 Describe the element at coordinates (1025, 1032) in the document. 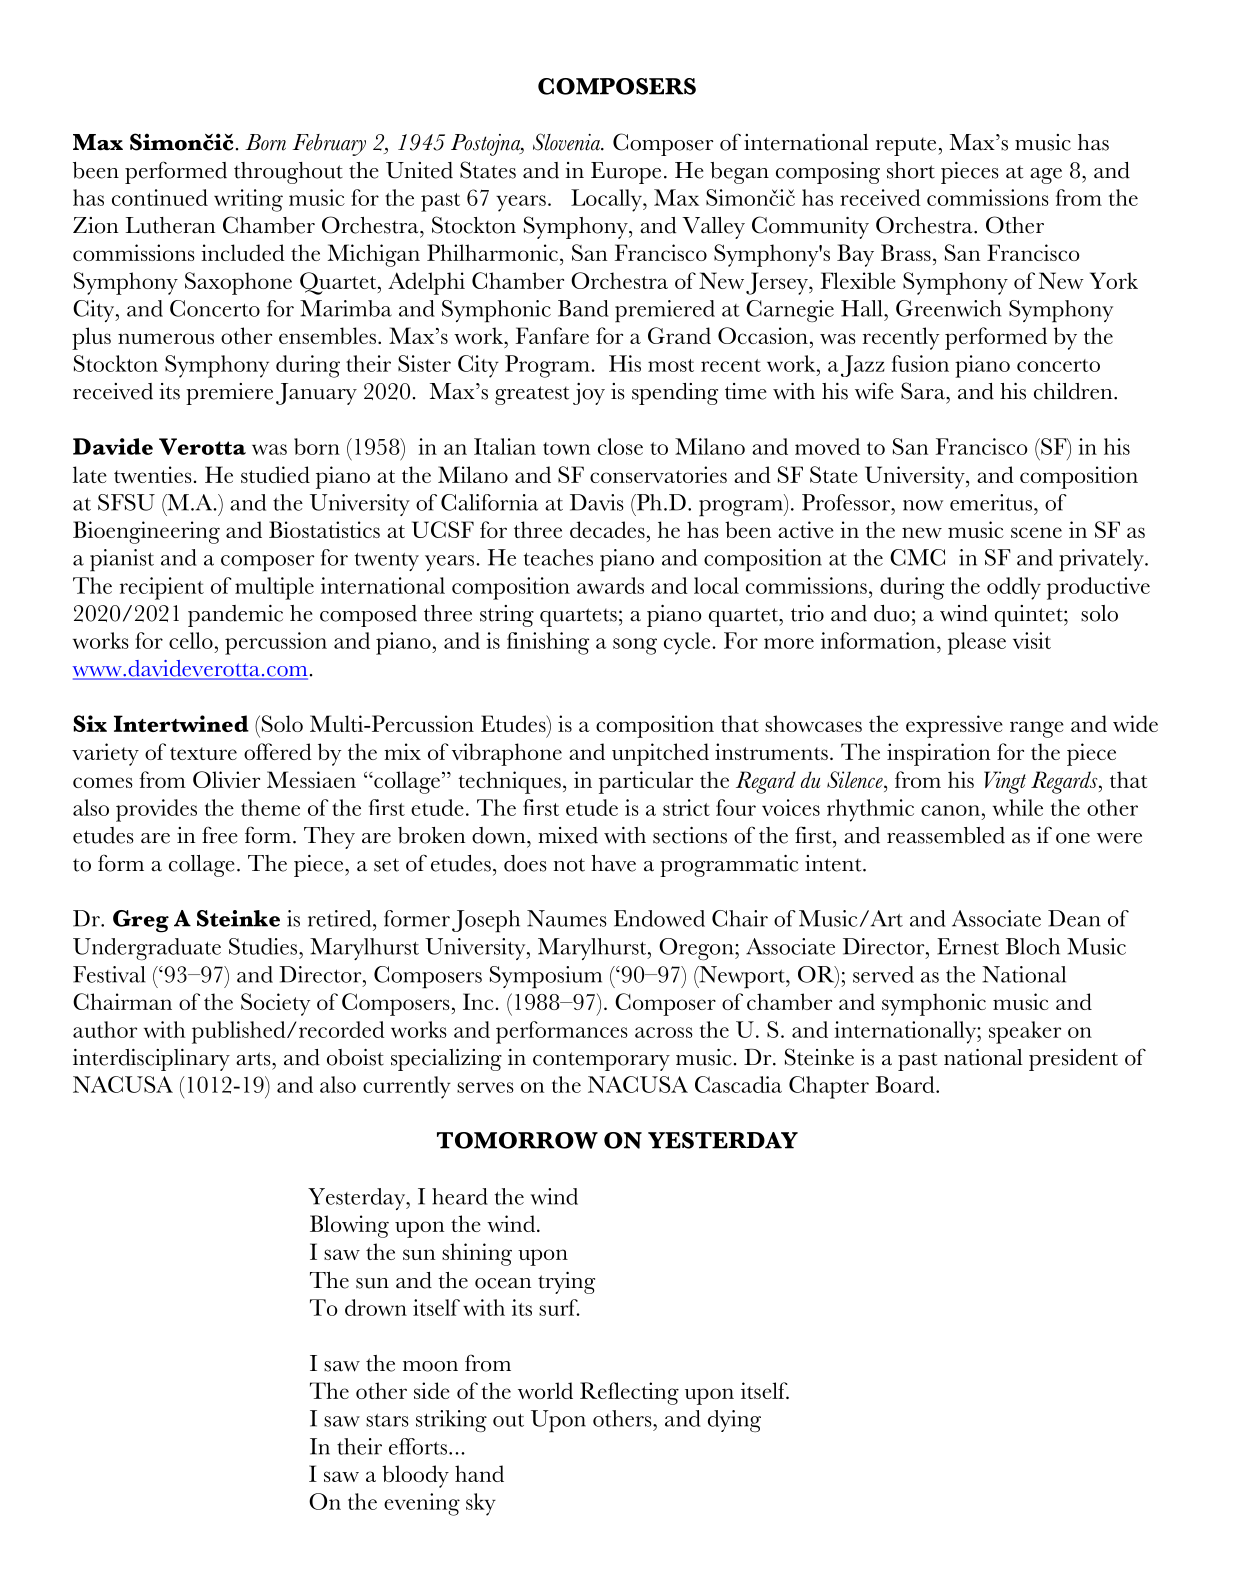

I see `speaker` at that location.
